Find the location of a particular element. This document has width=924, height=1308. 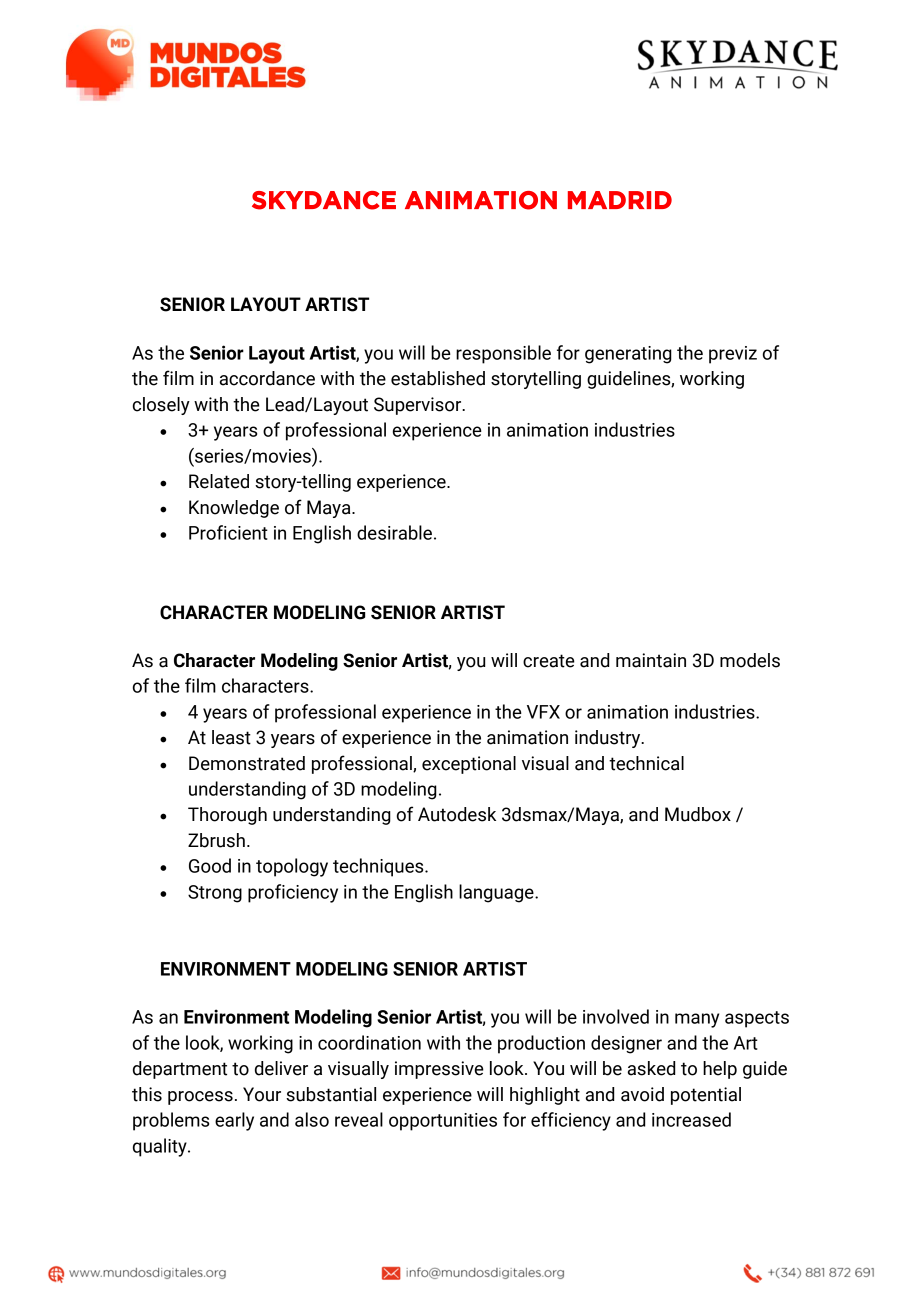

Autodesk is located at coordinates (457, 814).
